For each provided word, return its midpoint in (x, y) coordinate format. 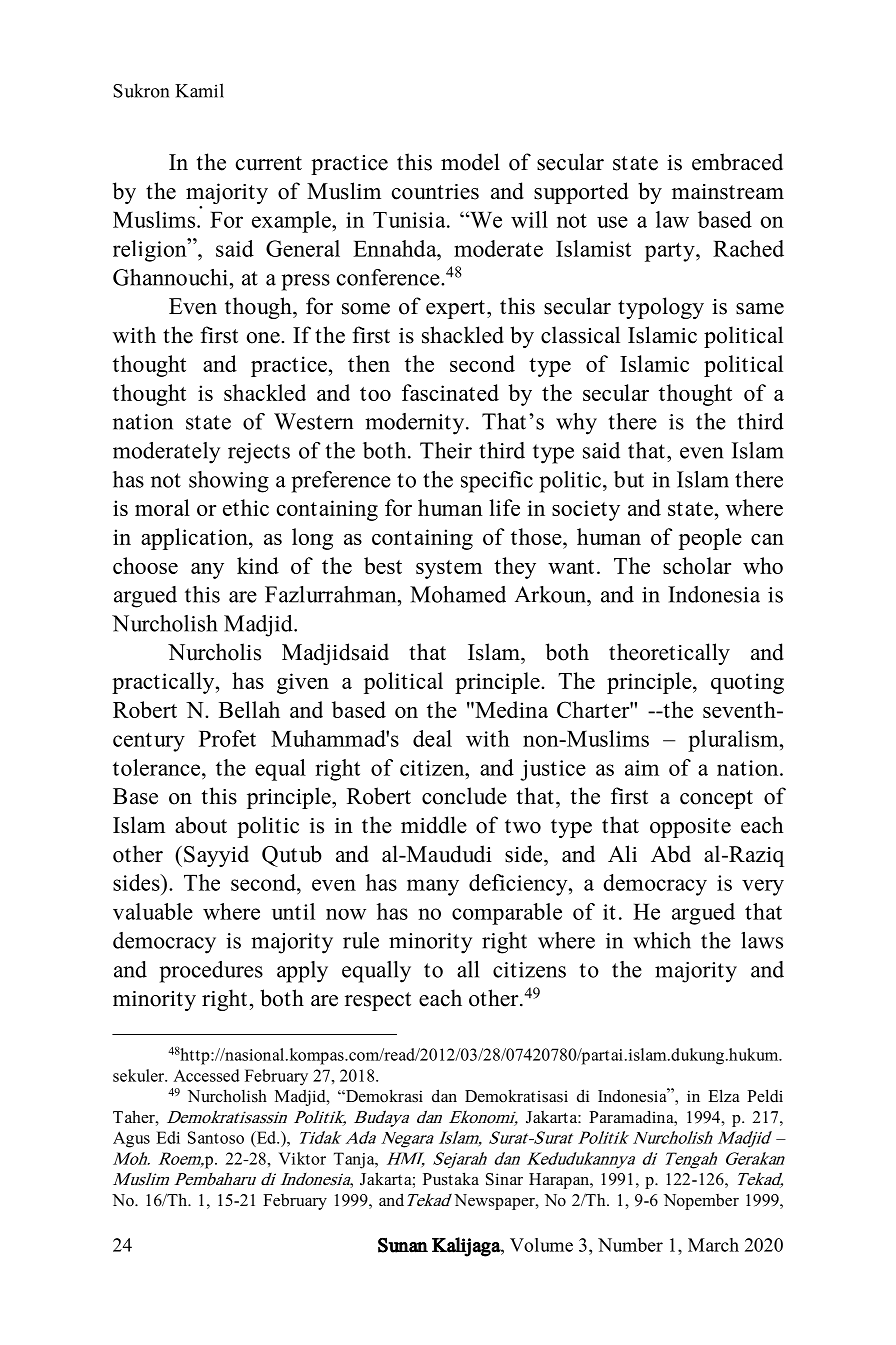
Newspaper (495, 1202)
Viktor (302, 1158)
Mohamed (458, 594)
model (470, 162)
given (303, 683)
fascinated (450, 392)
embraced (737, 162)
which (662, 940)
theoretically (669, 654)
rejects (259, 453)
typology (661, 308)
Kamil (199, 90)
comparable (507, 914)
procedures (211, 972)
